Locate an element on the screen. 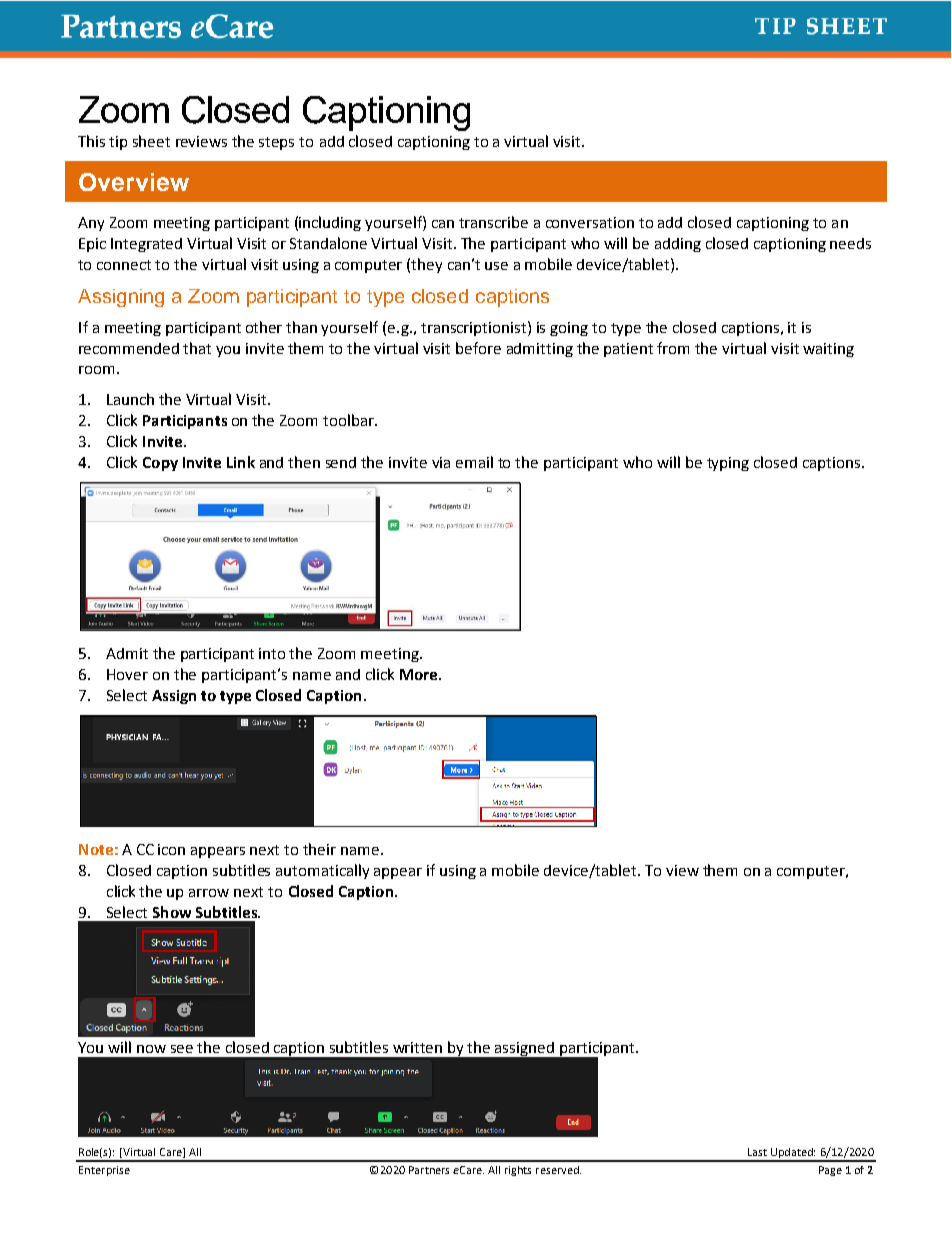 The image size is (952, 1233). Copy is located at coordinates (160, 464).
